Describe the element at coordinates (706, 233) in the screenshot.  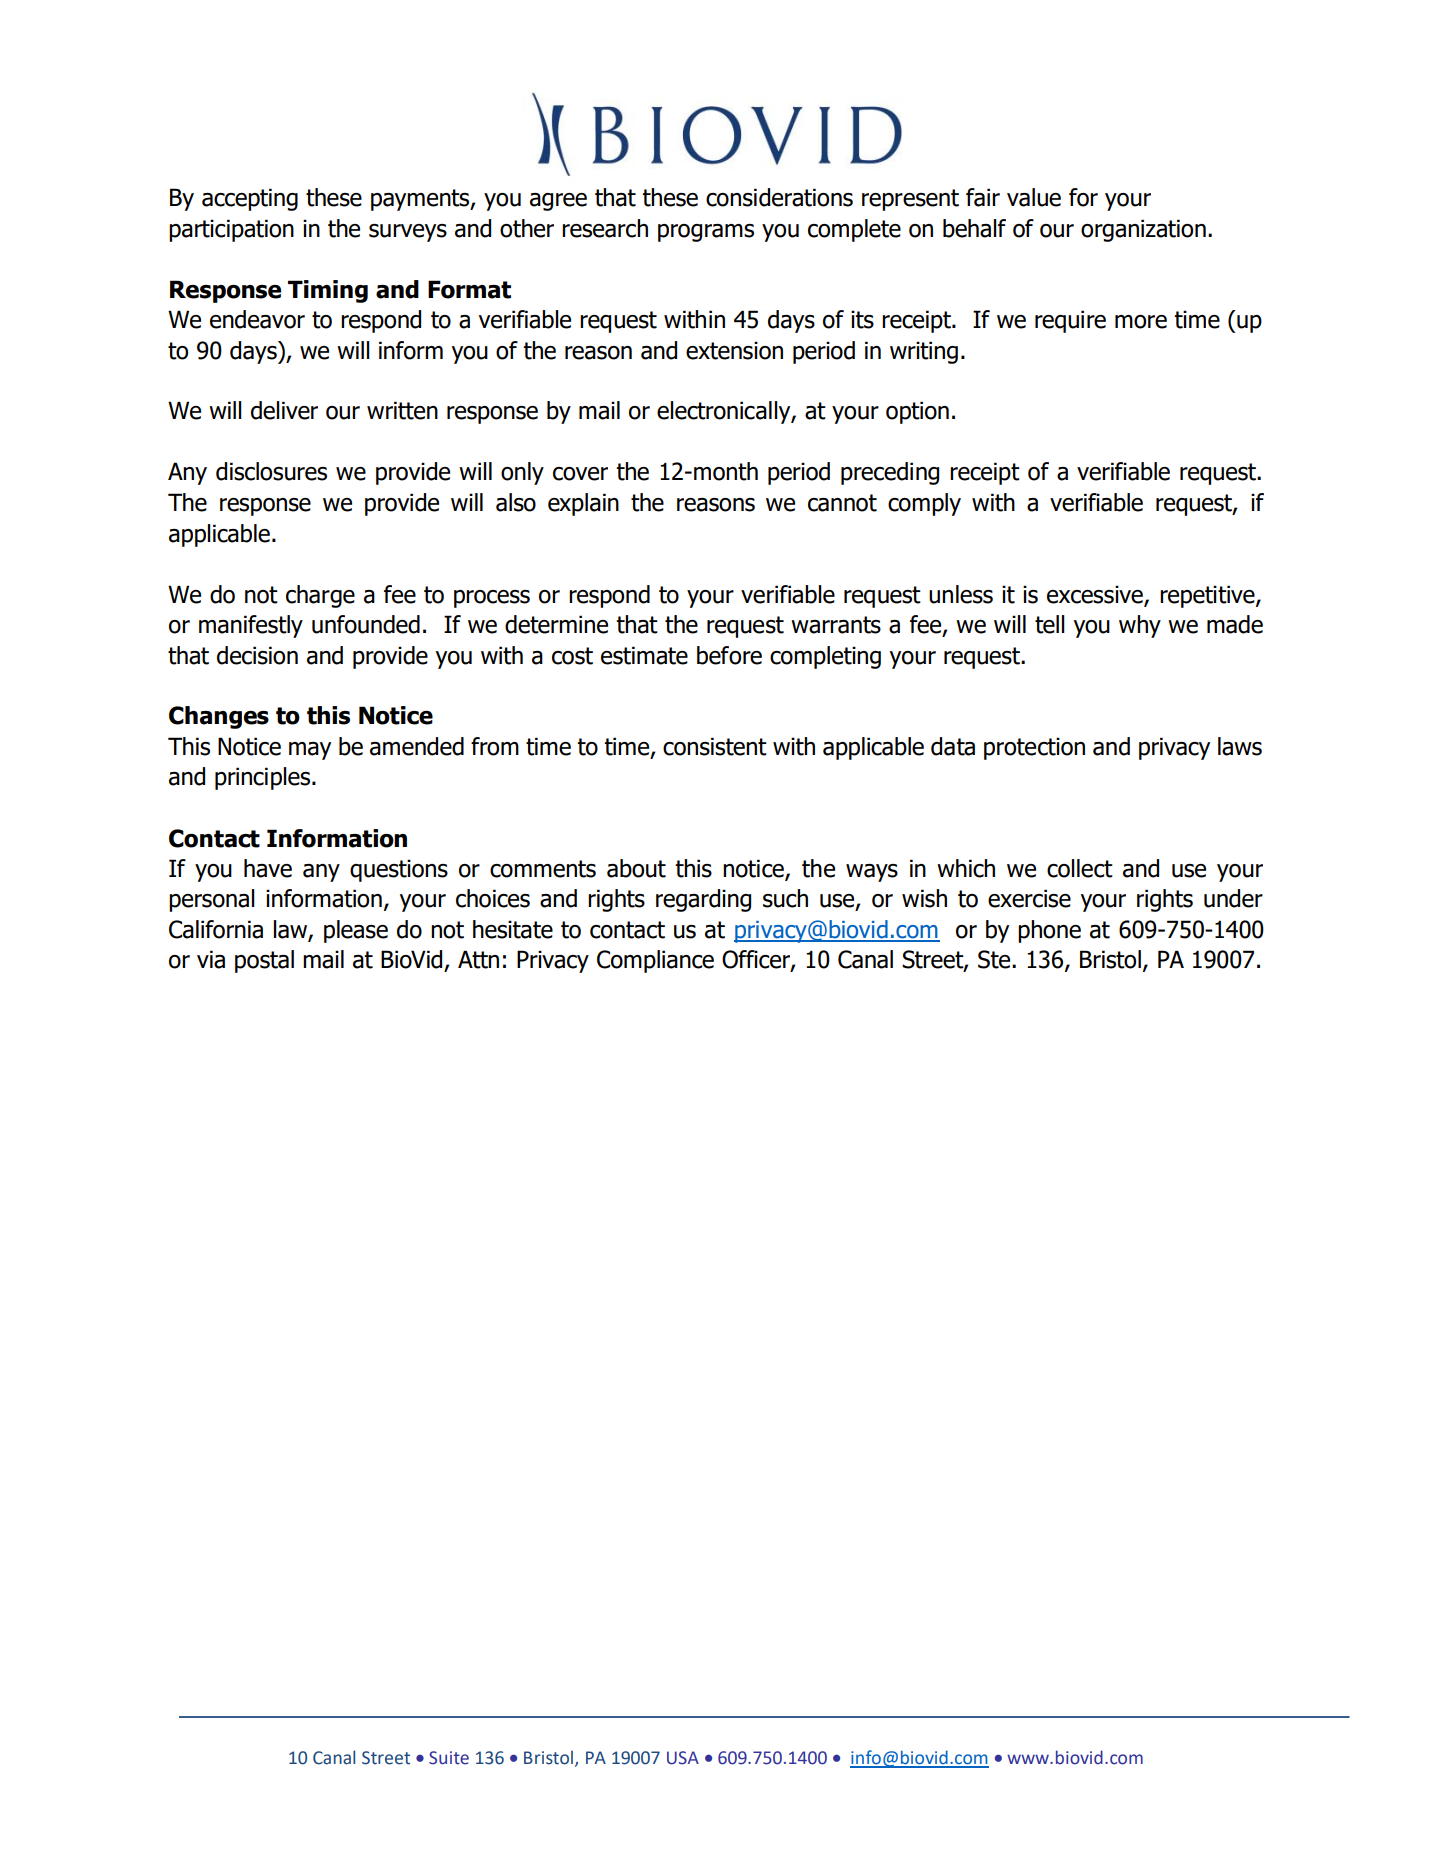
I see `programs` at that location.
